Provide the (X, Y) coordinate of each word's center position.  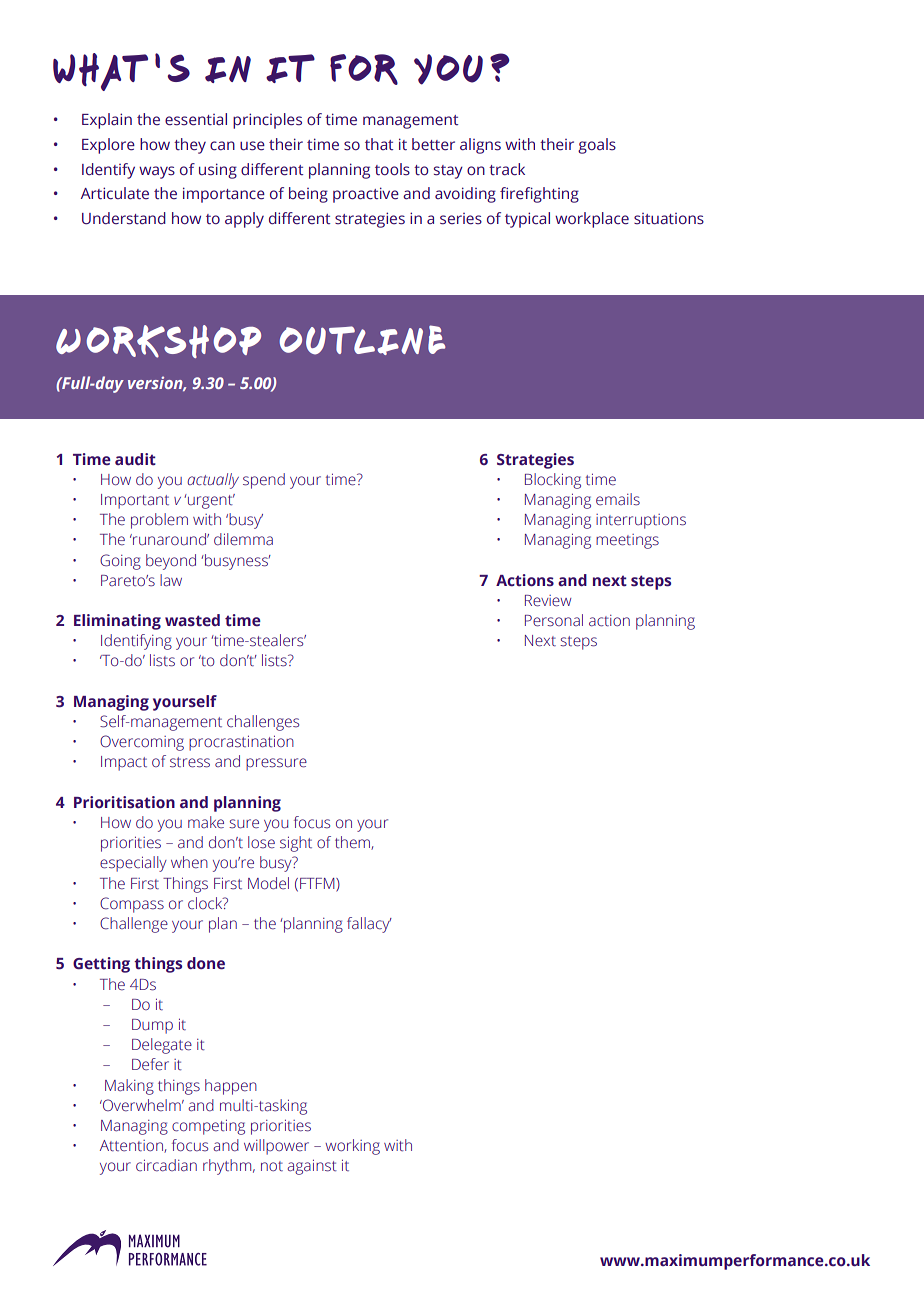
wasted (192, 620)
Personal (554, 620)
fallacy (369, 925)
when (189, 862)
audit (135, 459)
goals (597, 146)
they (190, 146)
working (352, 1147)
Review (548, 601)
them (353, 843)
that (379, 144)
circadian (166, 1165)
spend (264, 481)
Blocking (553, 481)
